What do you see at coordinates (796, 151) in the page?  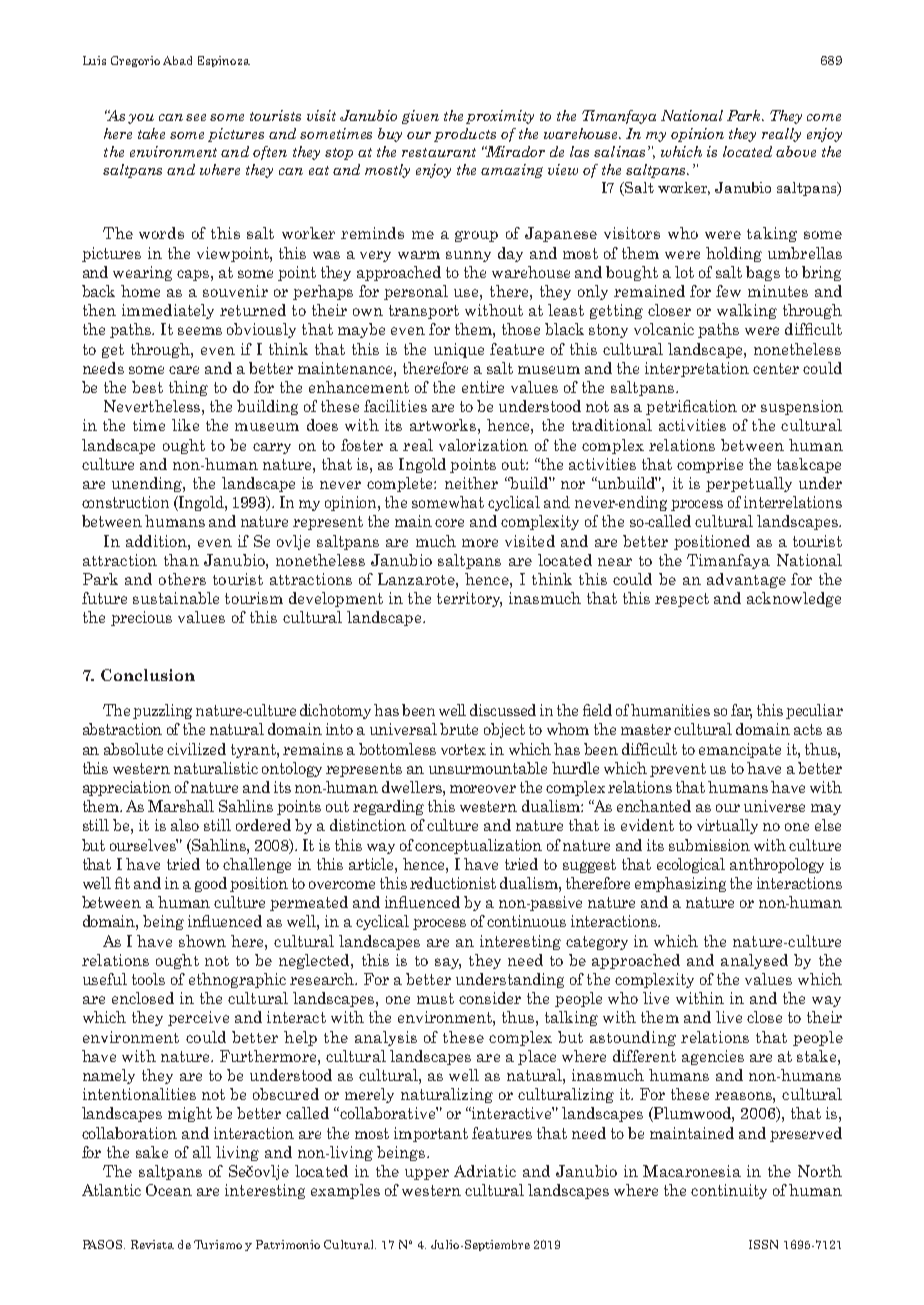 I see `above` at bounding box center [796, 151].
